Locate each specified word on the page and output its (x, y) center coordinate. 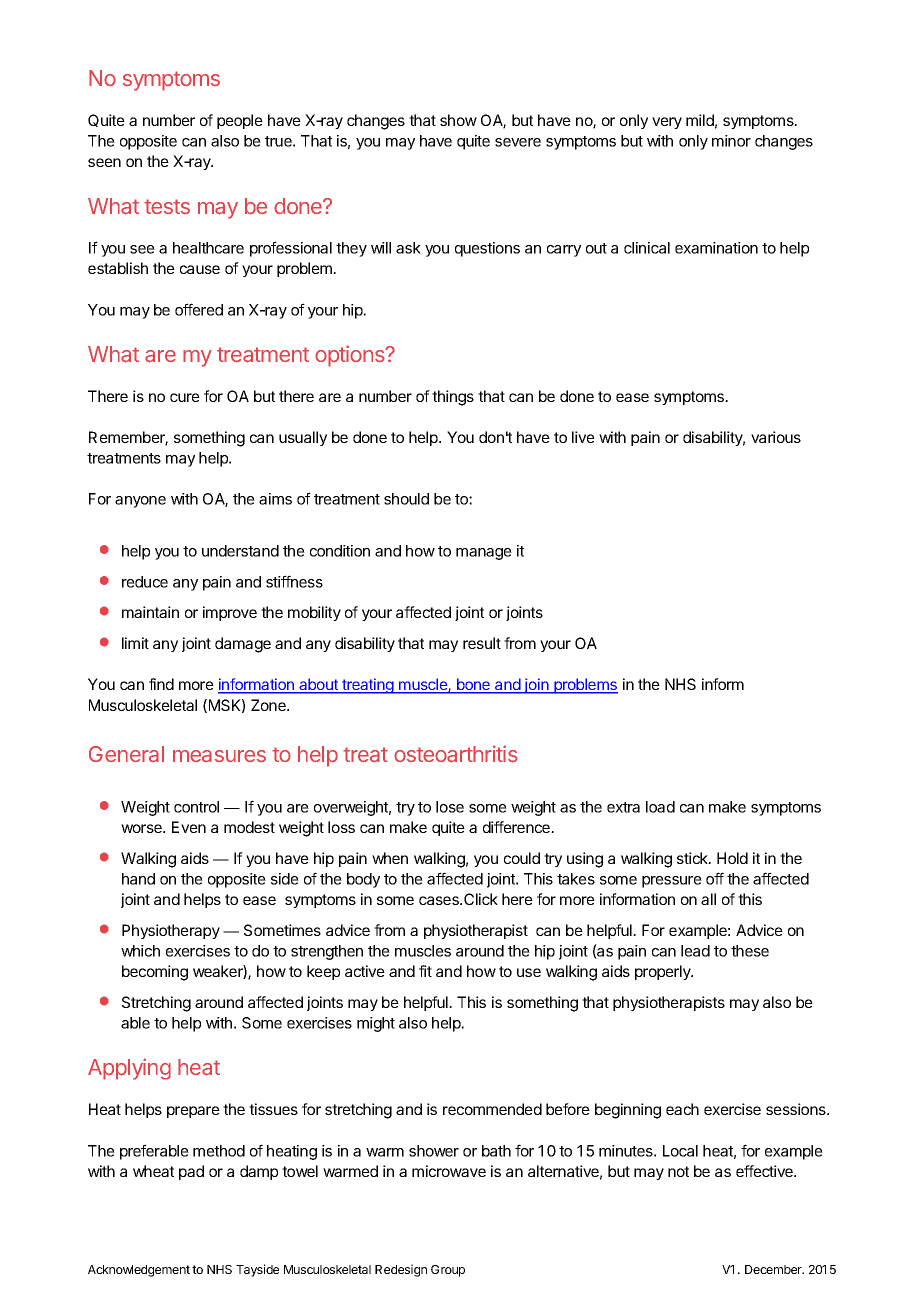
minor (731, 141)
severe (518, 142)
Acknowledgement (139, 1271)
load (660, 807)
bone (473, 685)
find (161, 684)
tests (167, 206)
